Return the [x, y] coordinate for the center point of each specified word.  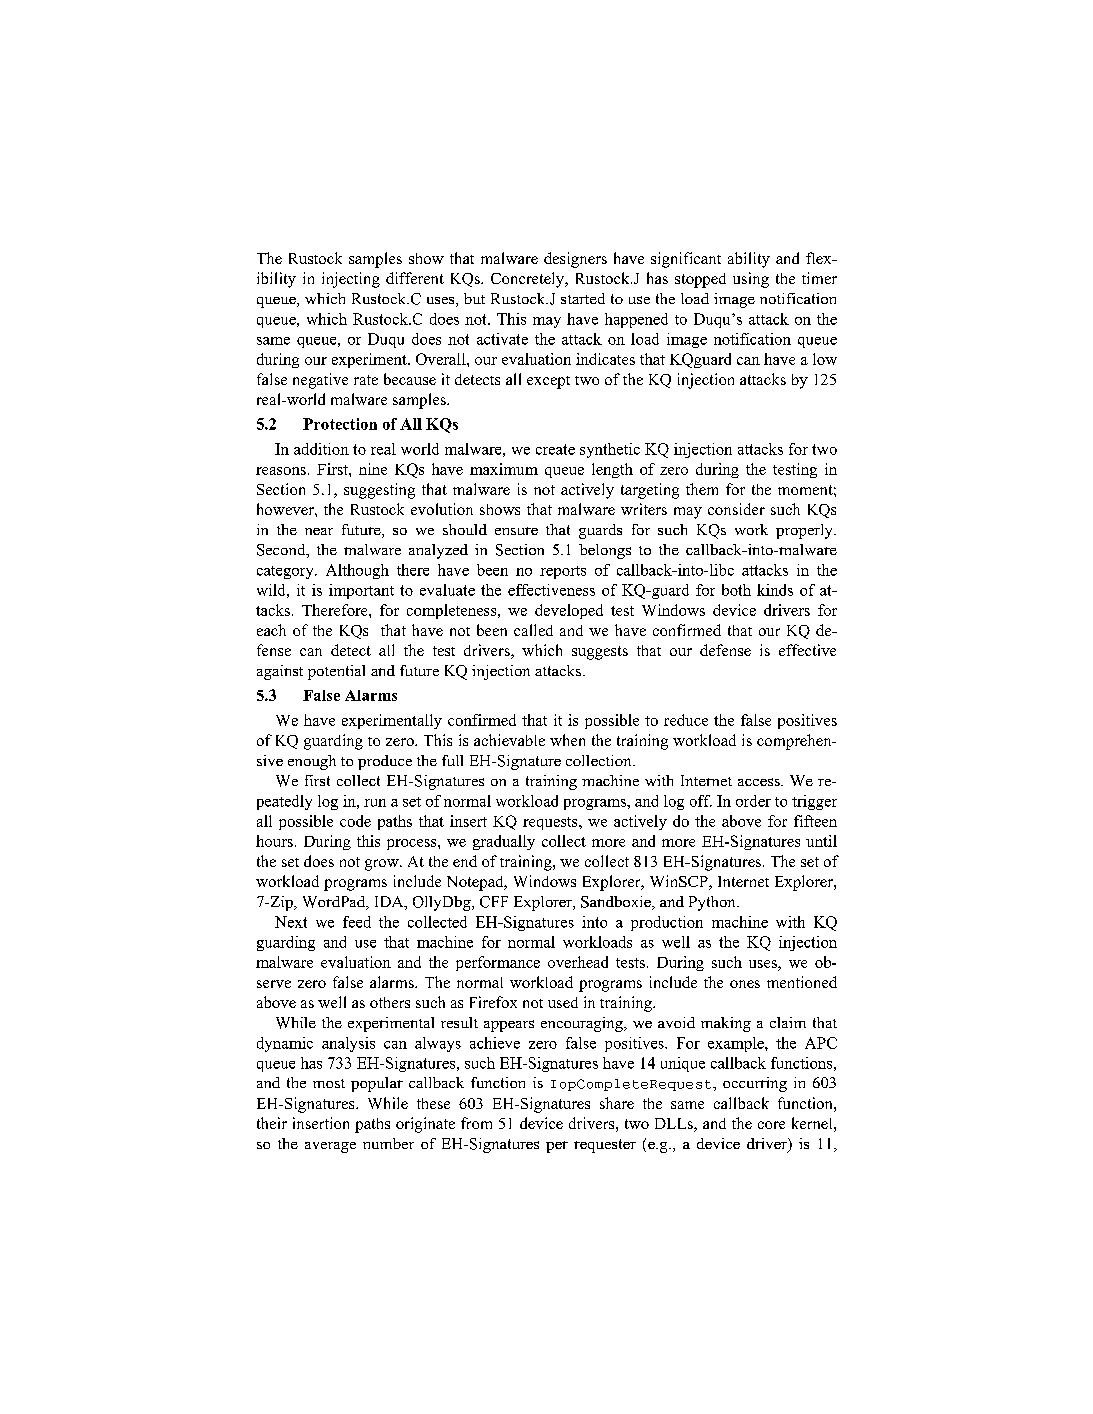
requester [605, 1146]
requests [551, 823]
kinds [775, 590]
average [330, 1147]
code [355, 821]
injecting [351, 280]
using [751, 280]
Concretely [529, 280]
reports [563, 572]
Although [357, 571]
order [753, 801]
